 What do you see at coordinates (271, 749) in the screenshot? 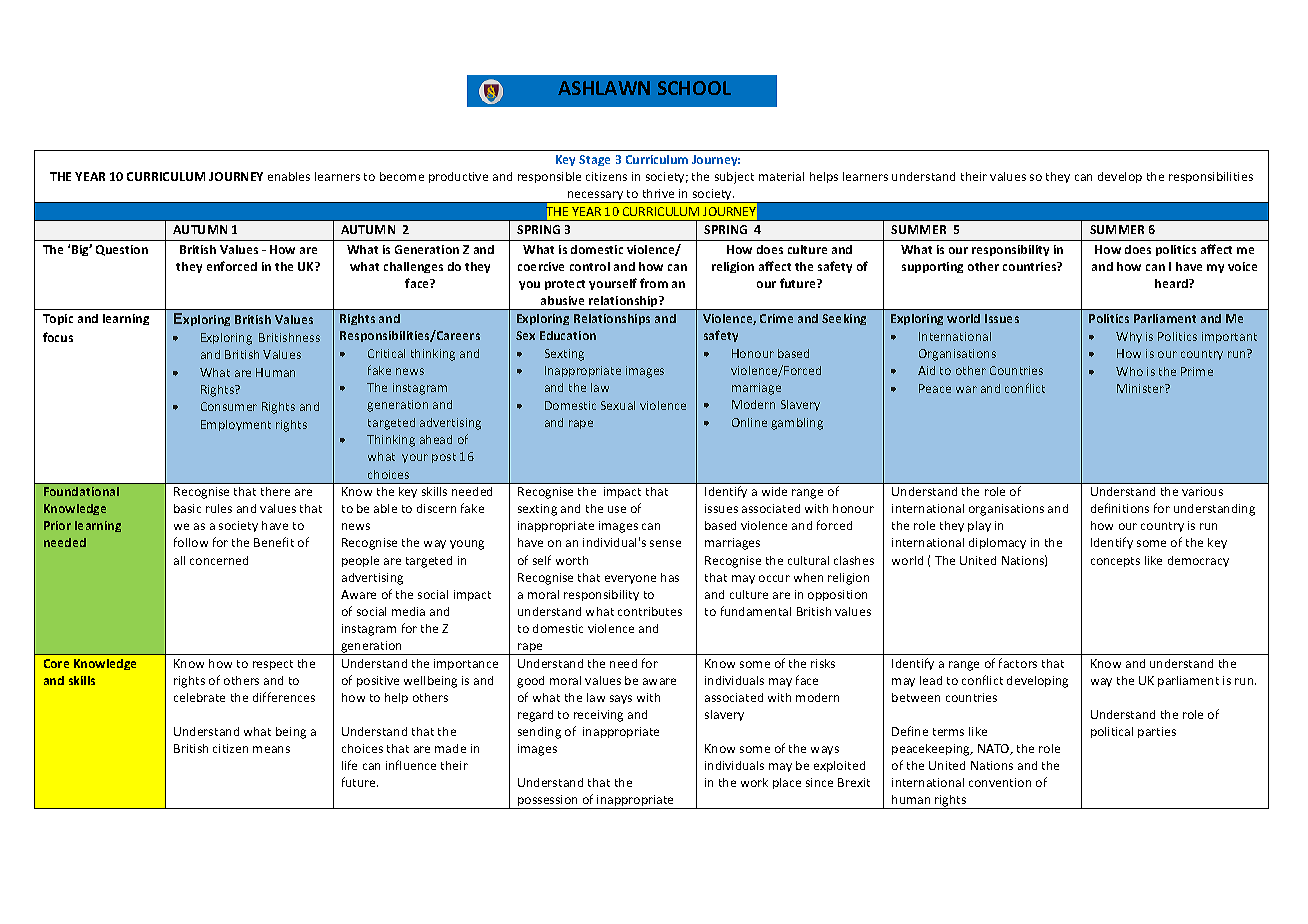
I see `means` at bounding box center [271, 749].
